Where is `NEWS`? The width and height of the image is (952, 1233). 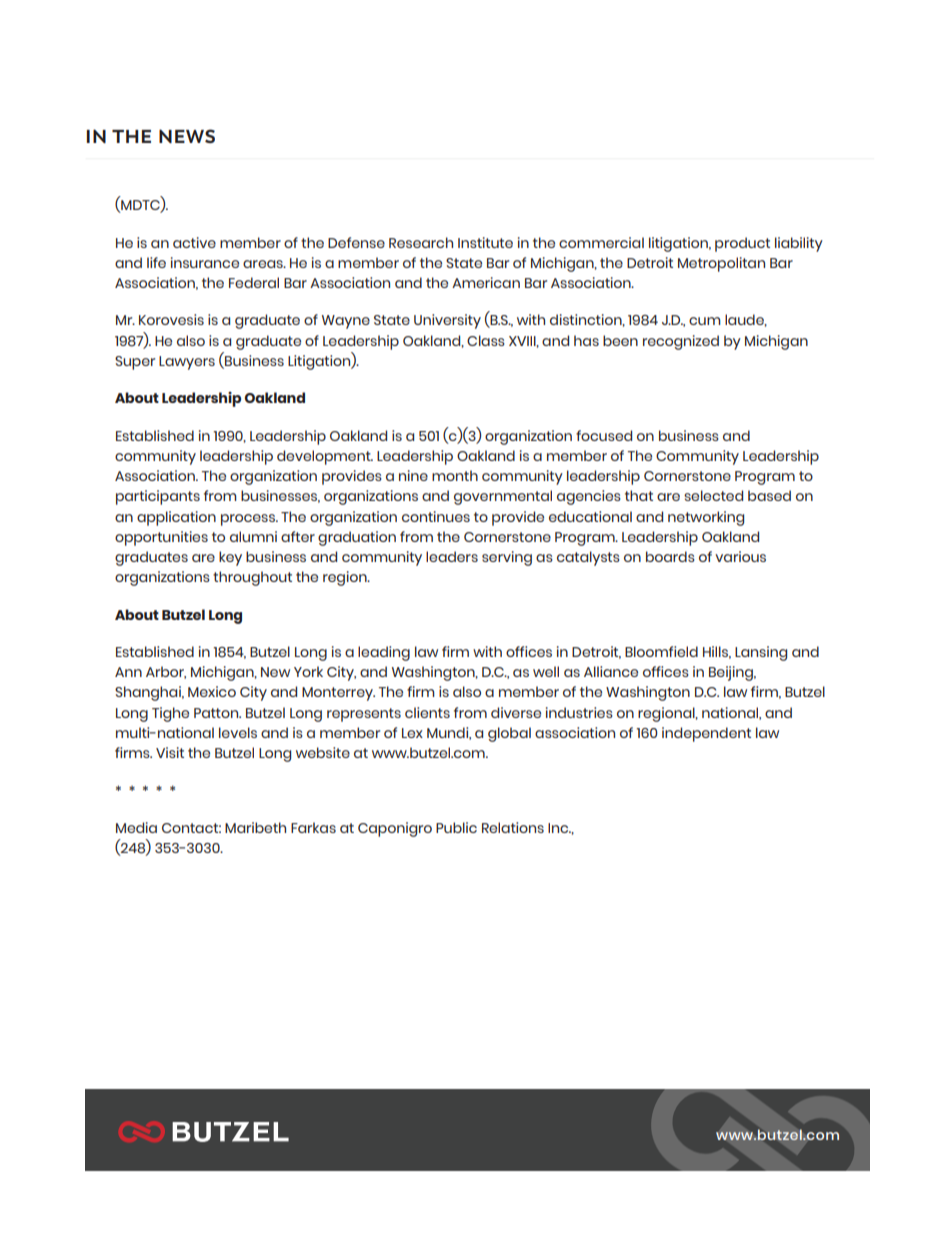
NEWS is located at coordinates (187, 136).
